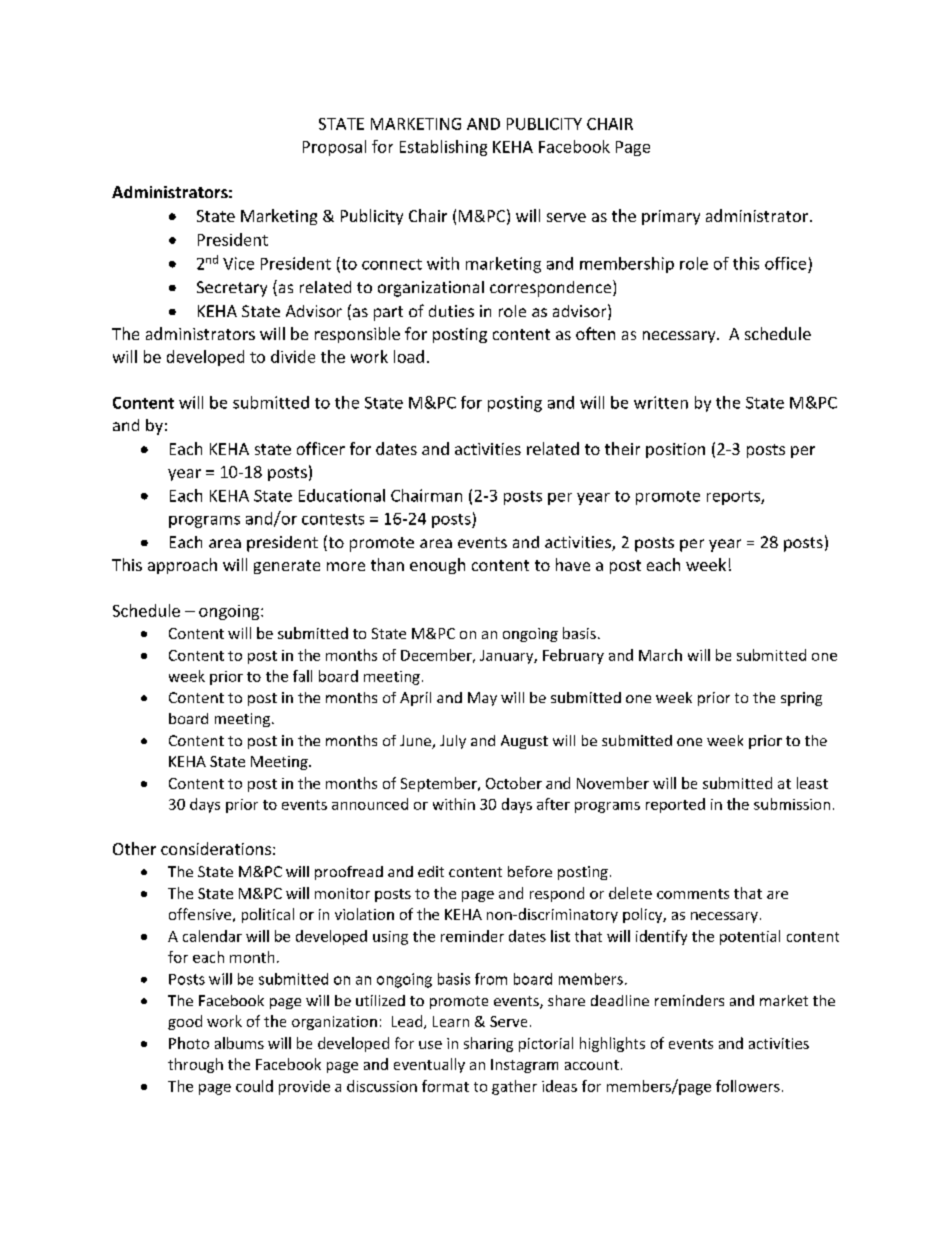 Image resolution: width=952 pixels, height=1233 pixels. What do you see at coordinates (488, 1044) in the screenshot?
I see `sharing` at bounding box center [488, 1044].
